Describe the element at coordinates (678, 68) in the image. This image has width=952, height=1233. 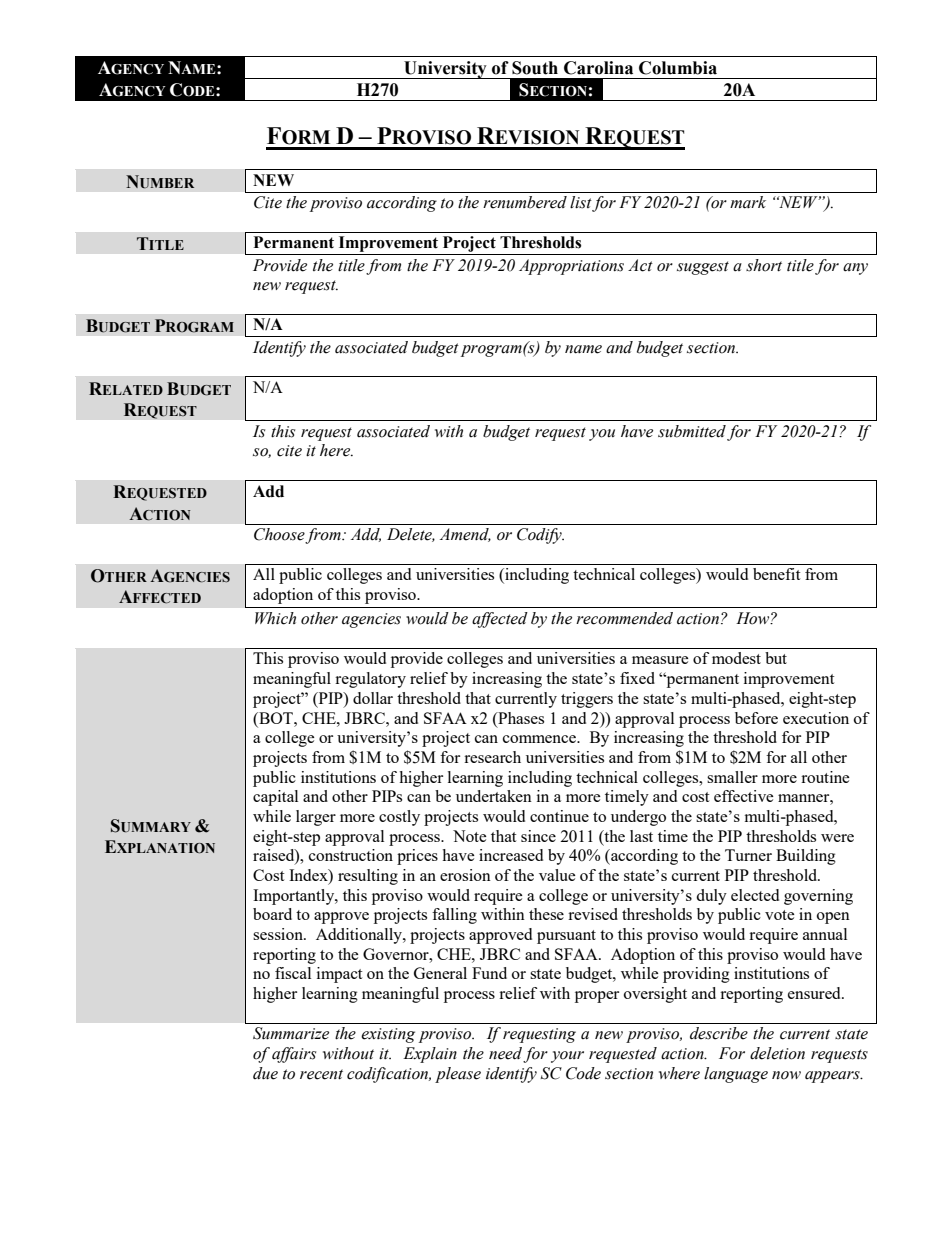
I see `Columbia` at that location.
